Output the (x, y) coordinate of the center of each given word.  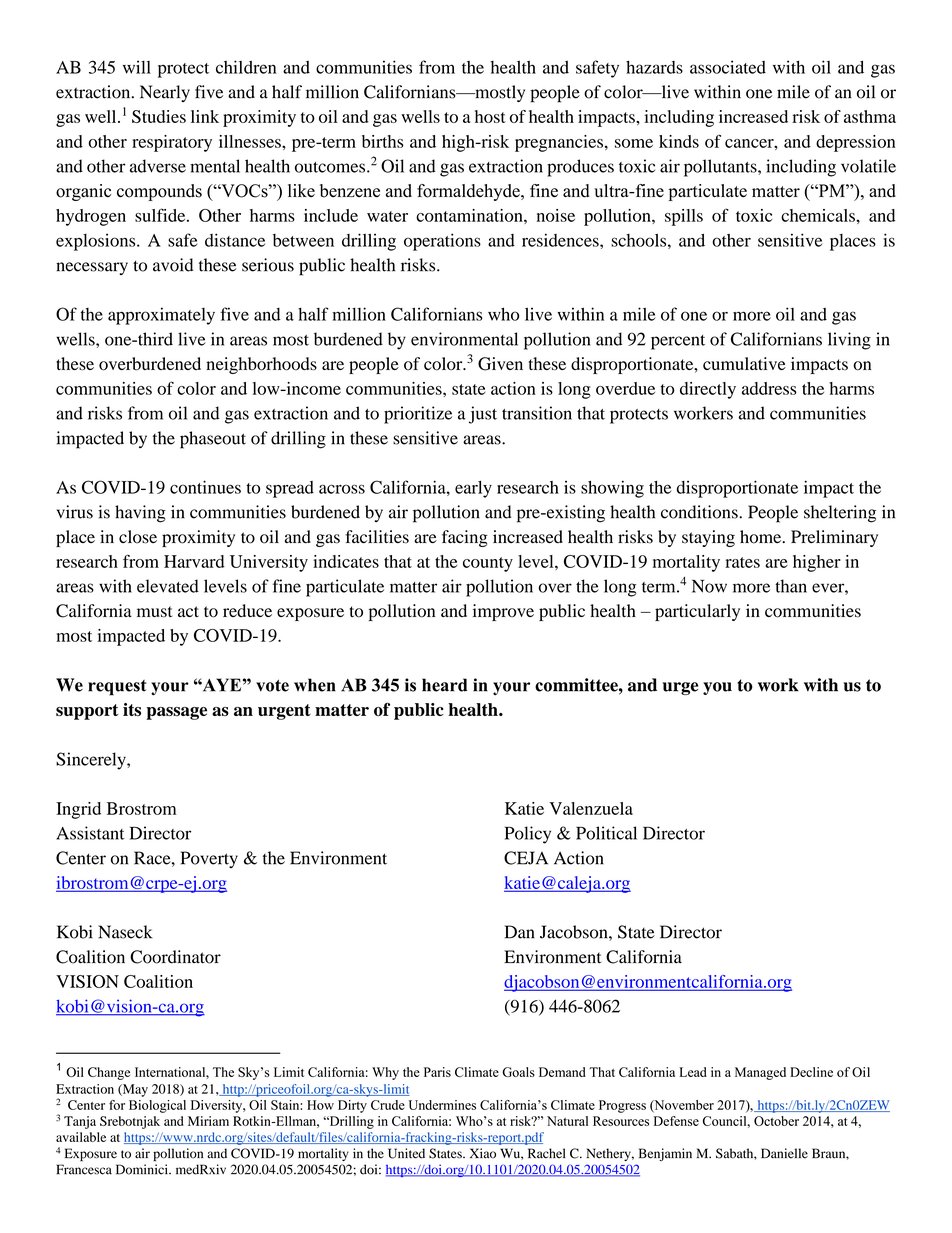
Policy (528, 835)
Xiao (483, 1153)
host (490, 116)
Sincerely (92, 761)
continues (205, 487)
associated (728, 67)
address (769, 388)
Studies (159, 116)
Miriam (208, 1121)
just (483, 415)
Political (606, 833)
